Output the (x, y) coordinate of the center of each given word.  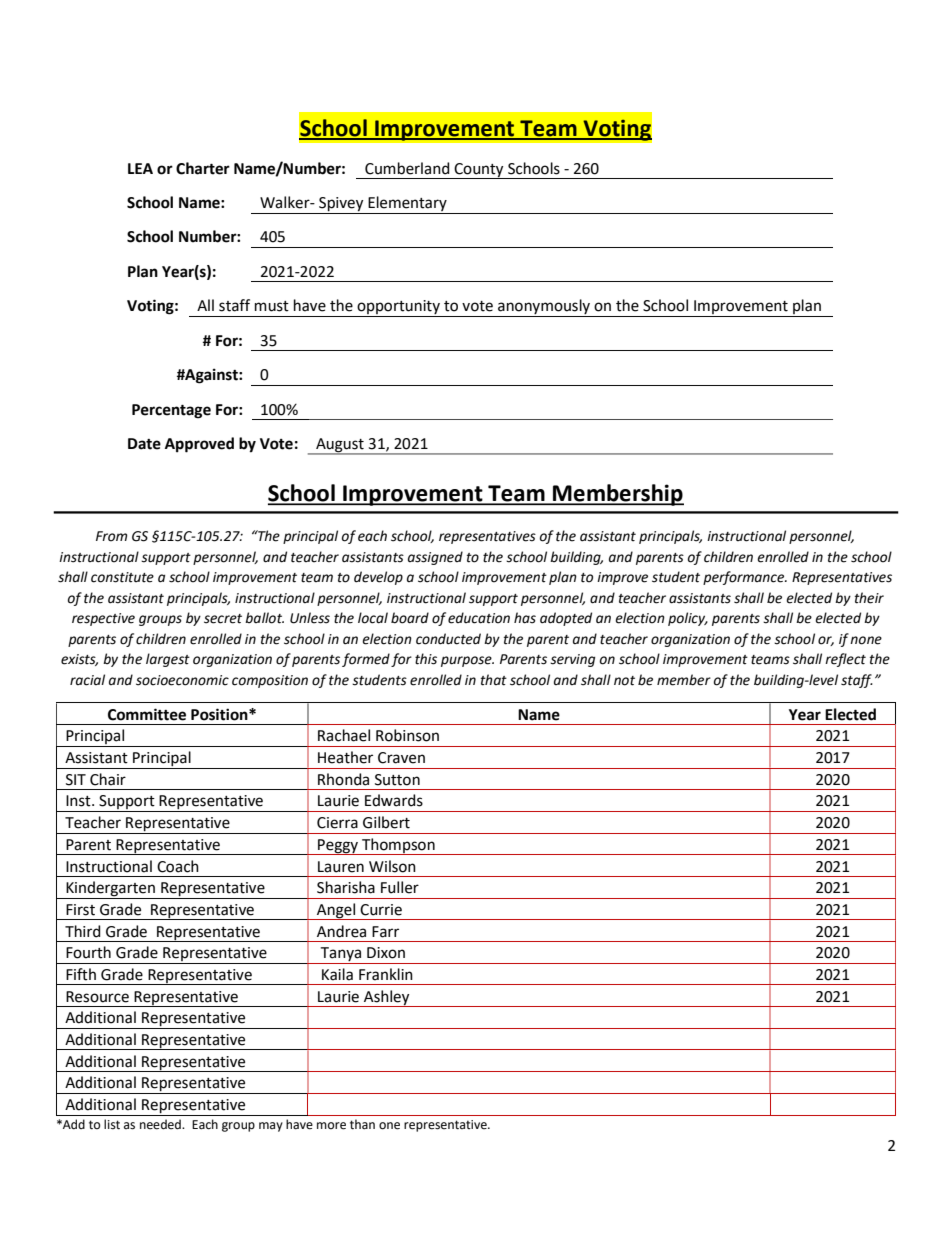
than (362, 1124)
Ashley (387, 998)
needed (161, 1124)
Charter (203, 168)
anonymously (544, 308)
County (479, 171)
